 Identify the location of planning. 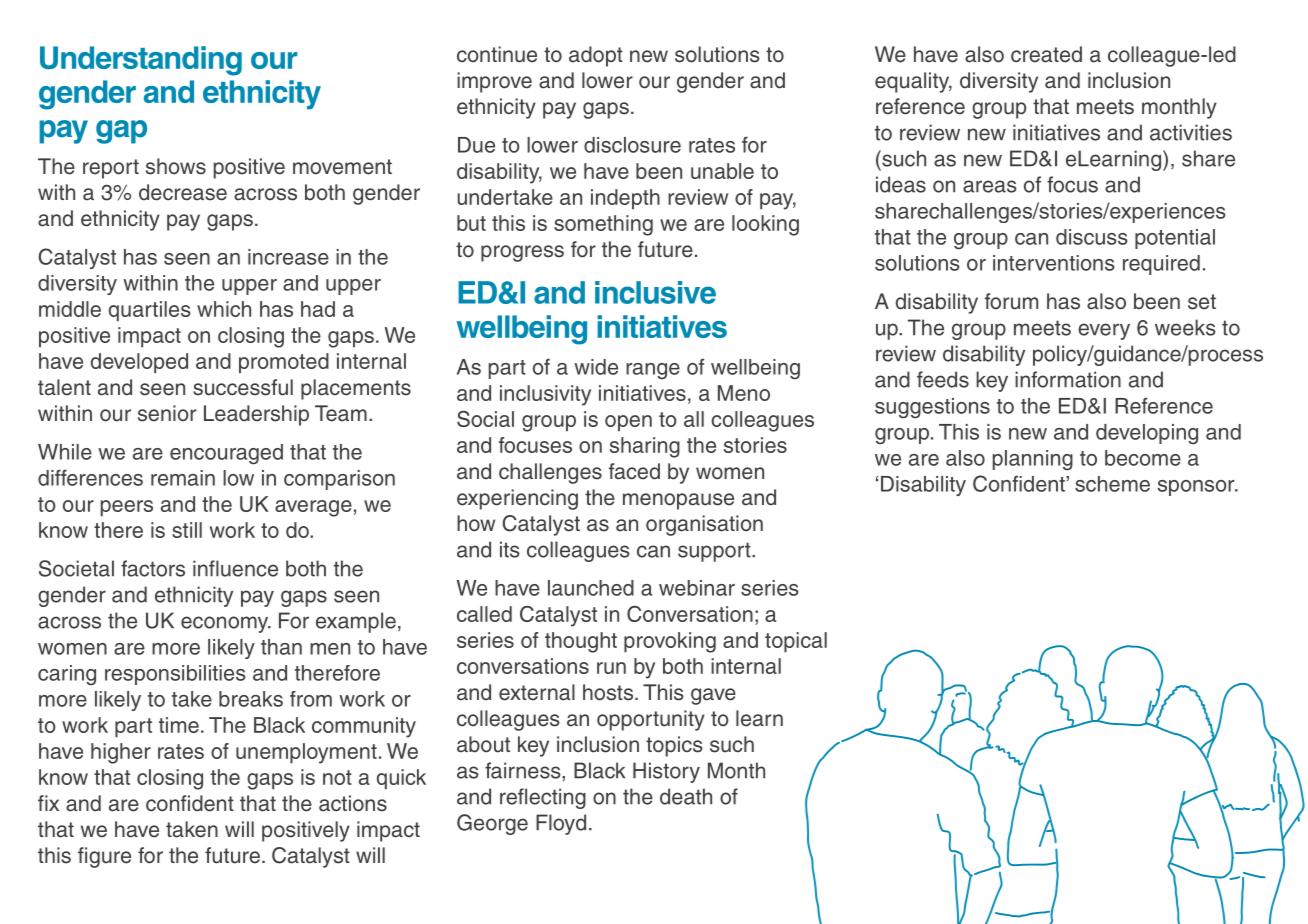
(1033, 460).
